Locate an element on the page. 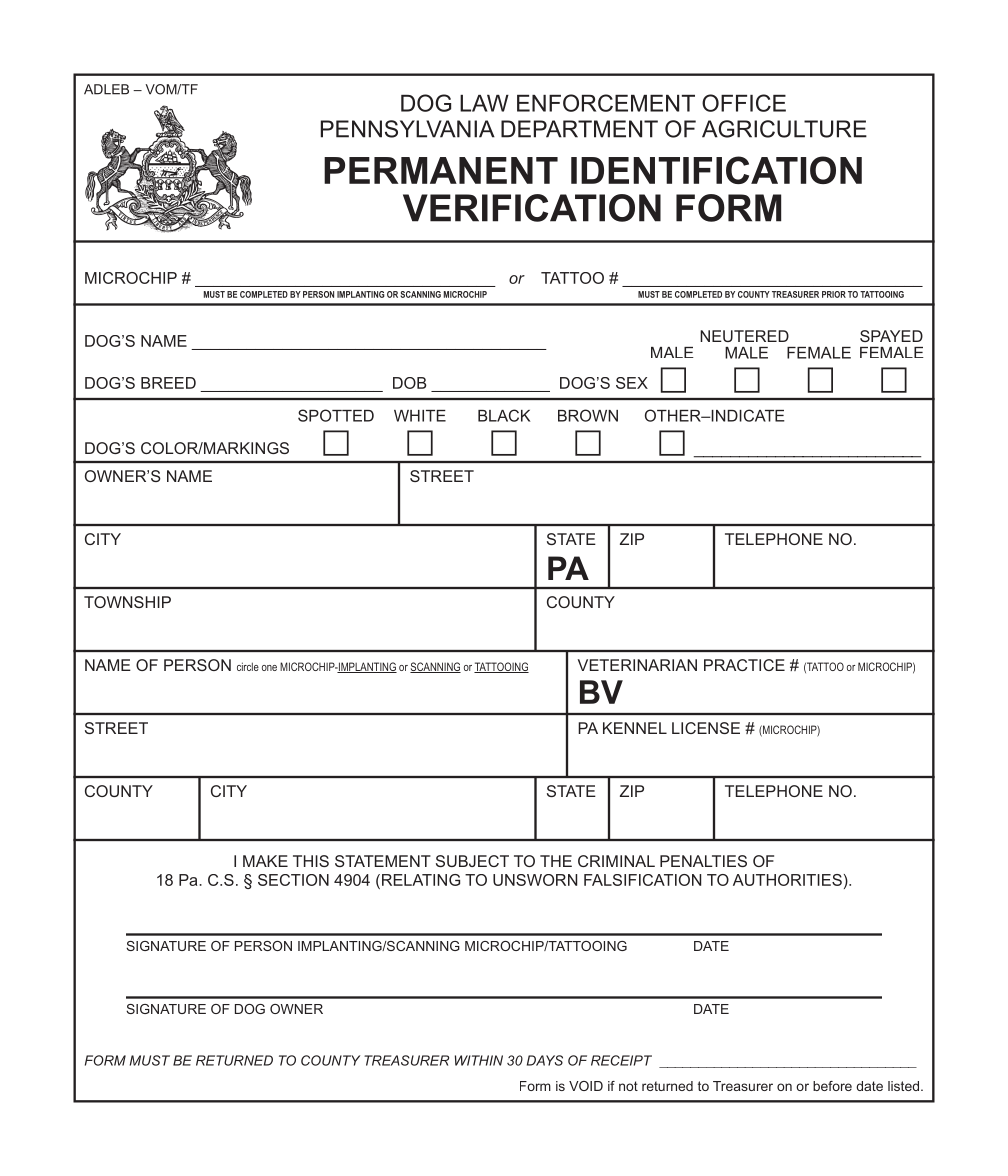  TOWNSHIP is located at coordinates (127, 602).
